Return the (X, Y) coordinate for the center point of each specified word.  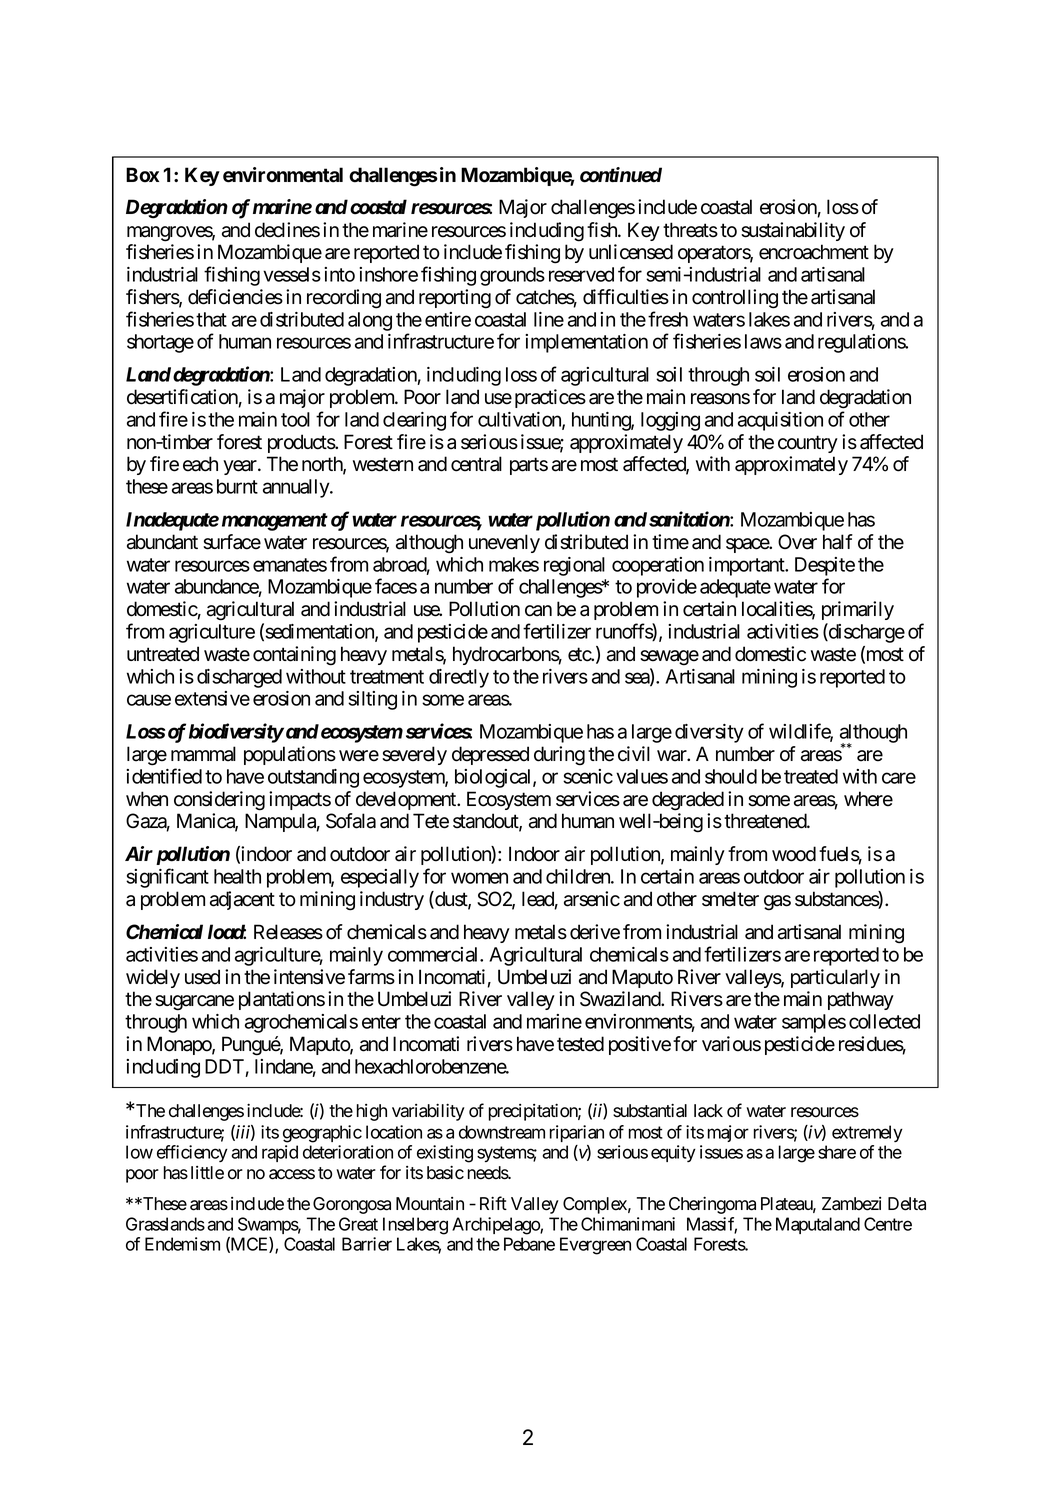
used (202, 977)
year (241, 467)
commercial (434, 954)
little (207, 1173)
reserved (581, 274)
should (731, 776)
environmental (283, 175)
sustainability (793, 231)
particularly (835, 978)
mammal (203, 754)
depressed (490, 755)
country (808, 444)
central (476, 464)
